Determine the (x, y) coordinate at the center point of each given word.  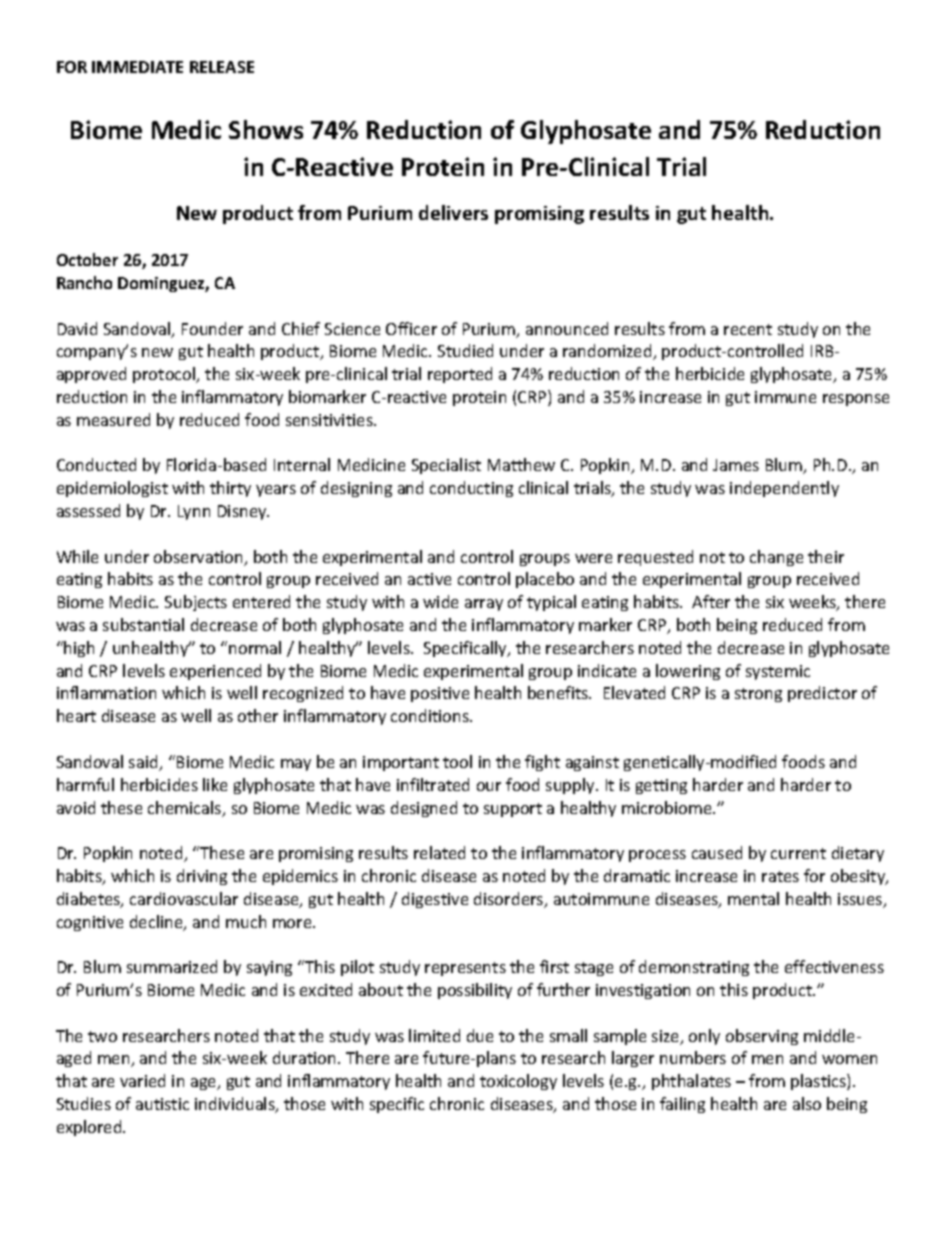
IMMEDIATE (137, 67)
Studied (465, 350)
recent (748, 329)
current (798, 853)
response (856, 400)
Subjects (196, 603)
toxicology (518, 1082)
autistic (162, 1104)
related (439, 852)
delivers (453, 212)
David (77, 328)
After (711, 601)
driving (202, 877)
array (484, 605)
